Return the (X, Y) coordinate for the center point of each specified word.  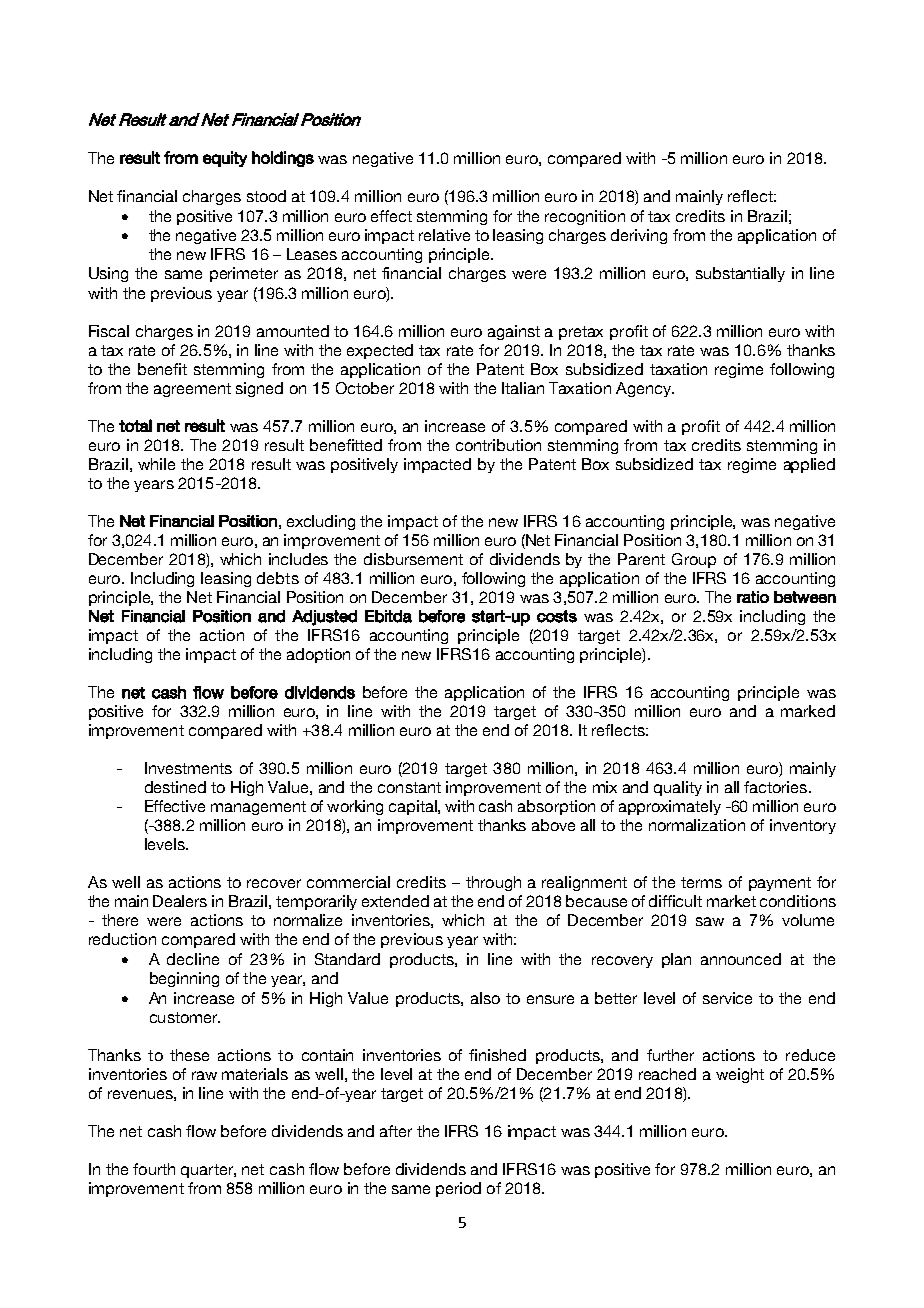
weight (740, 1075)
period (458, 1189)
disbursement (413, 559)
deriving (639, 236)
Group (694, 560)
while (156, 464)
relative (444, 235)
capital (414, 807)
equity (225, 159)
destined (175, 787)
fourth (154, 1169)
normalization (697, 825)
